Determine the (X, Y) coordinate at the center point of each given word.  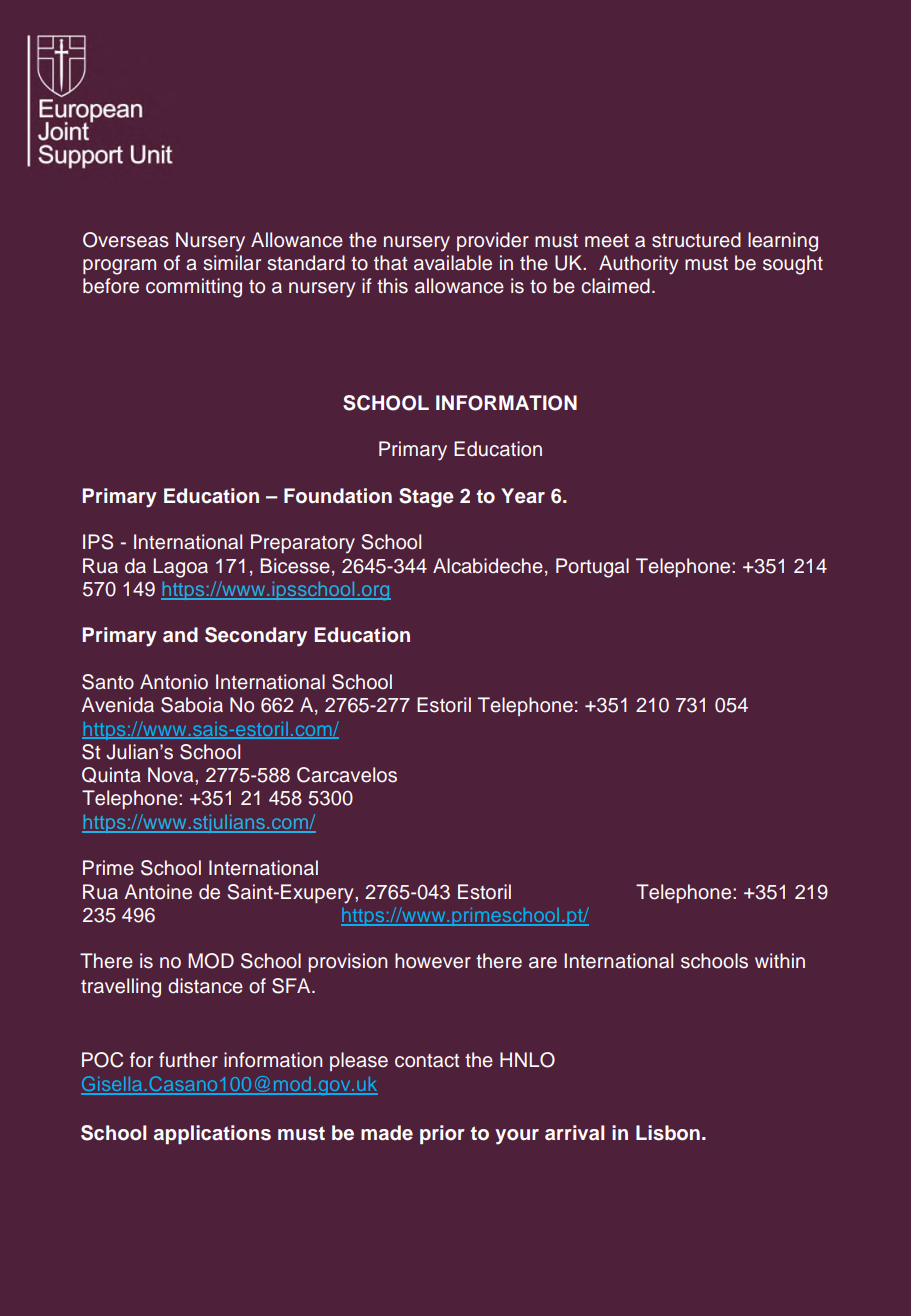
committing (194, 288)
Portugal (592, 568)
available (453, 263)
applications (212, 1134)
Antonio (174, 682)
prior (442, 1134)
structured (696, 240)
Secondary (256, 637)
